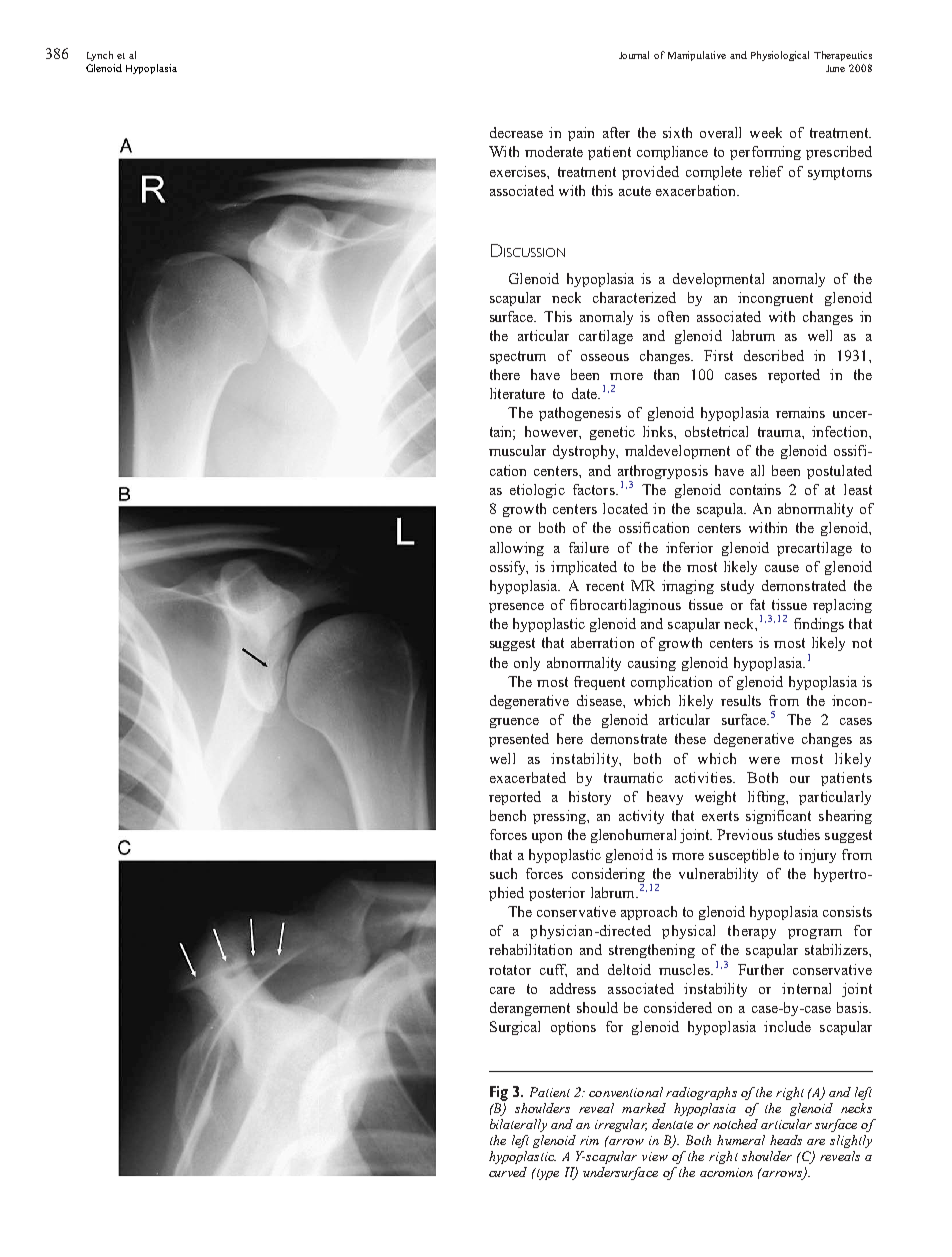  I want to click on presence, so click(516, 608).
